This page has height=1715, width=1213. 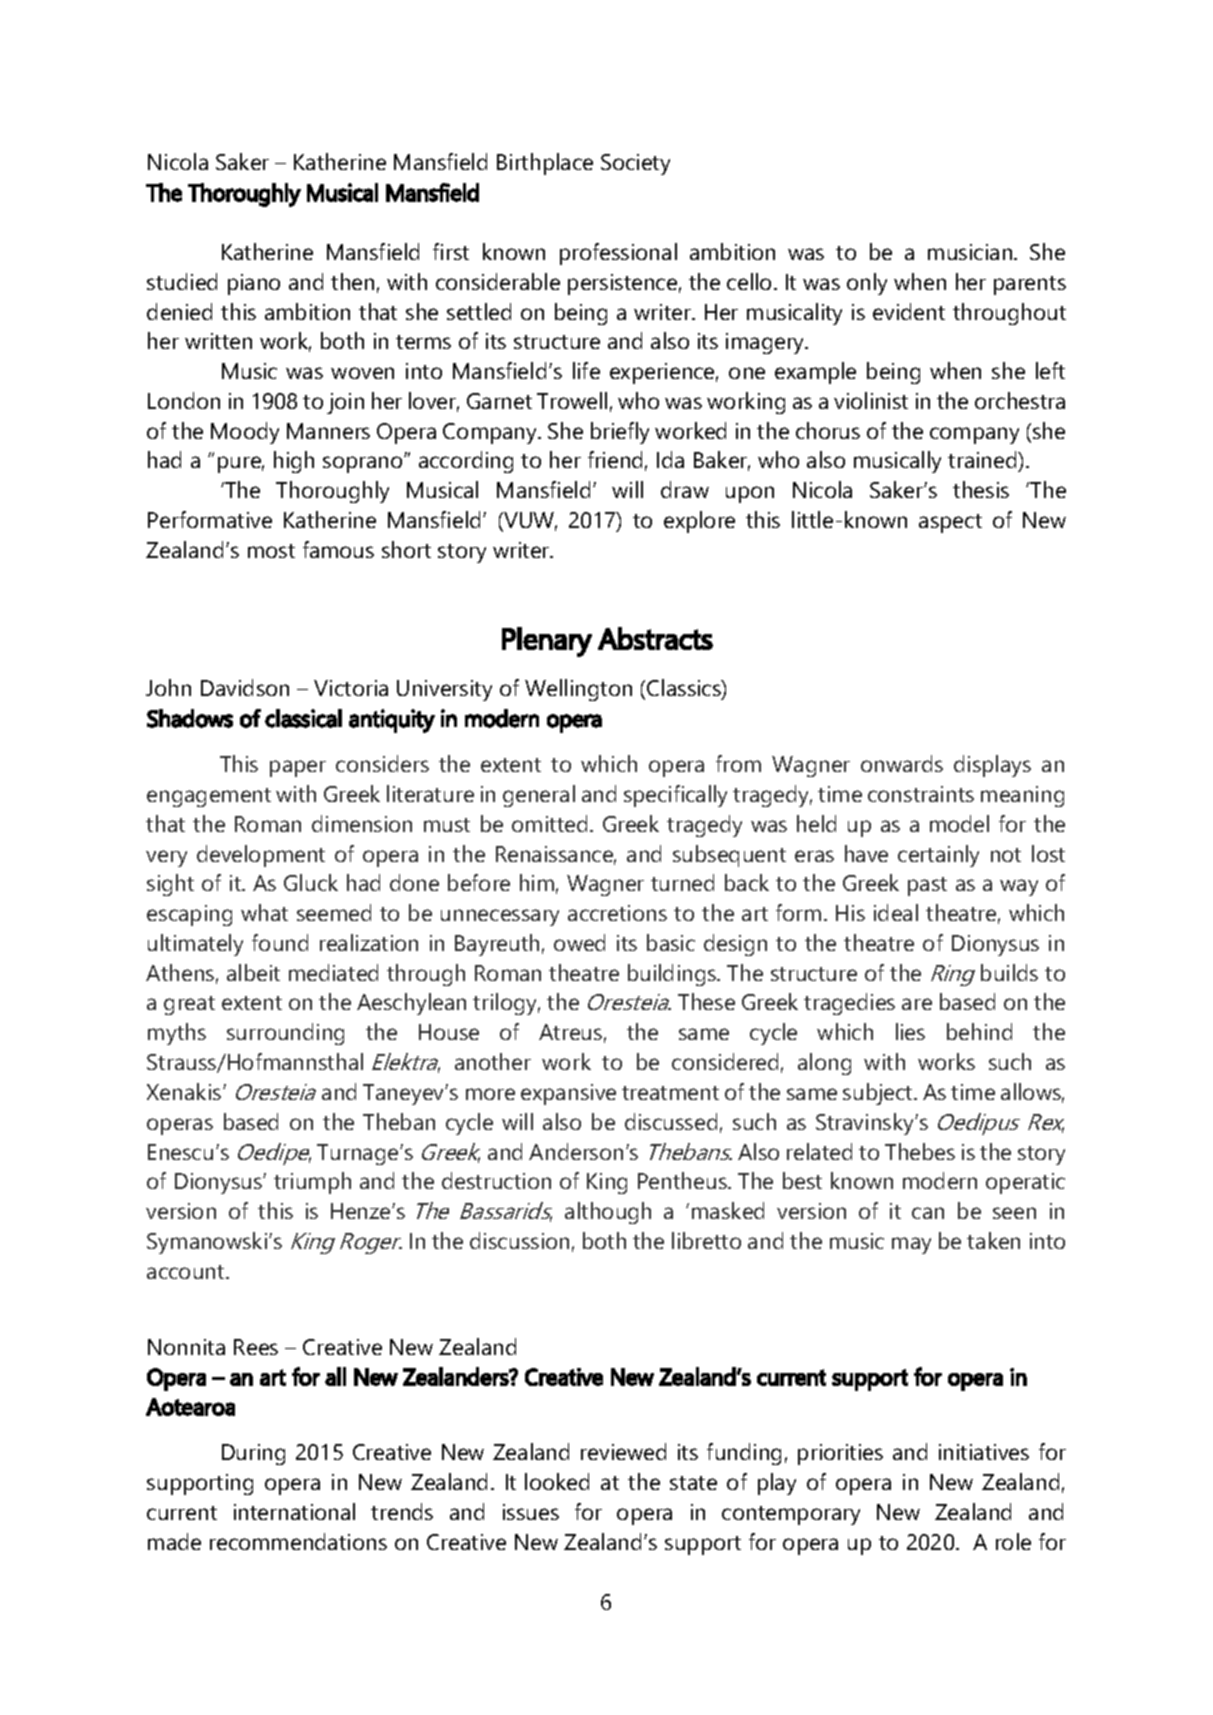 What do you see at coordinates (910, 1031) in the page?
I see `lies` at bounding box center [910, 1031].
